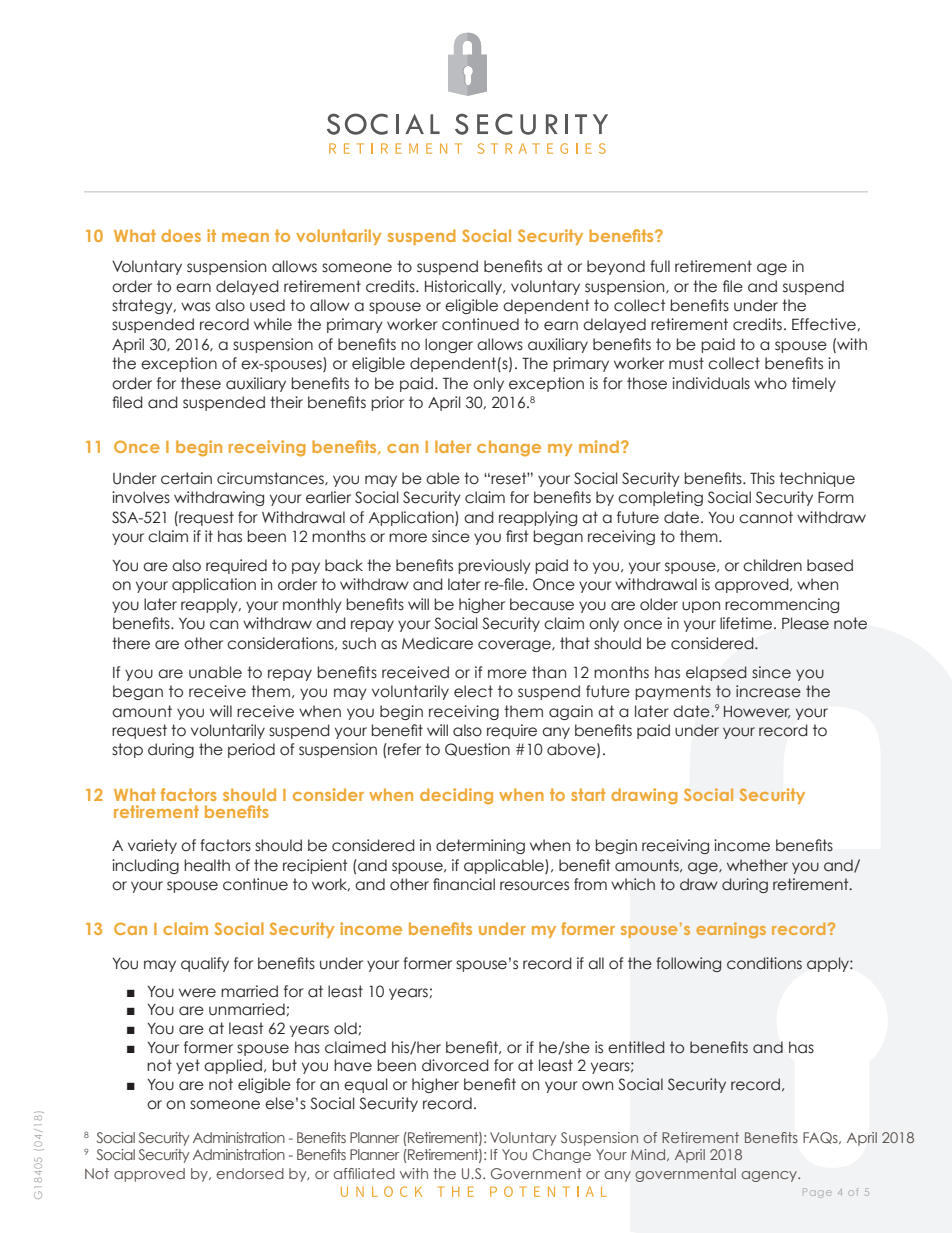 This page has width=952, height=1233. I want to click on affiliated, so click(364, 1173).
